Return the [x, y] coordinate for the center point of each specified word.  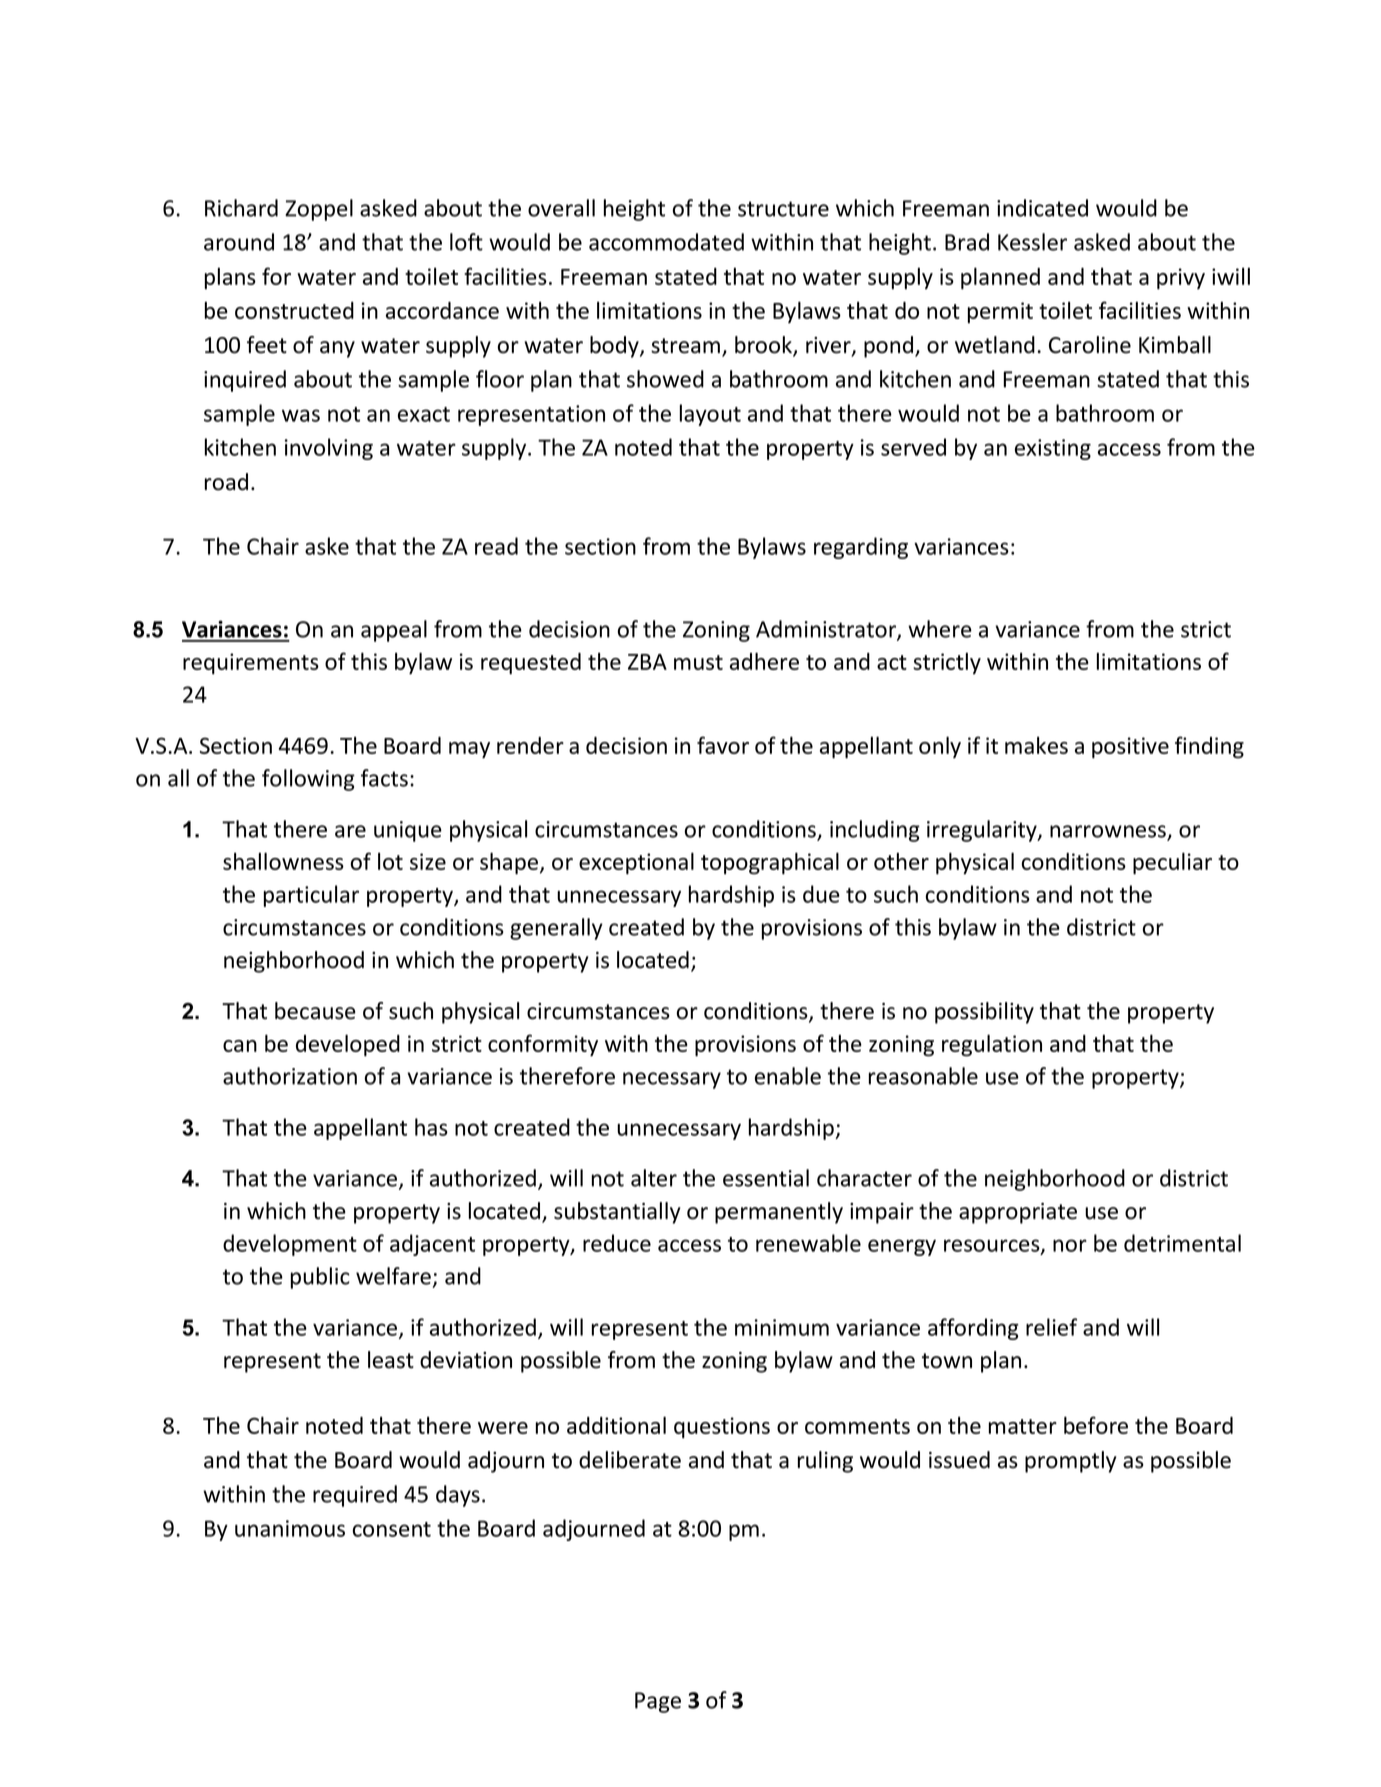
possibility [984, 1013]
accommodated [666, 242]
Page [658, 1702]
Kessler [1032, 242]
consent [392, 1529]
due [821, 894]
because [315, 1011]
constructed [294, 310]
